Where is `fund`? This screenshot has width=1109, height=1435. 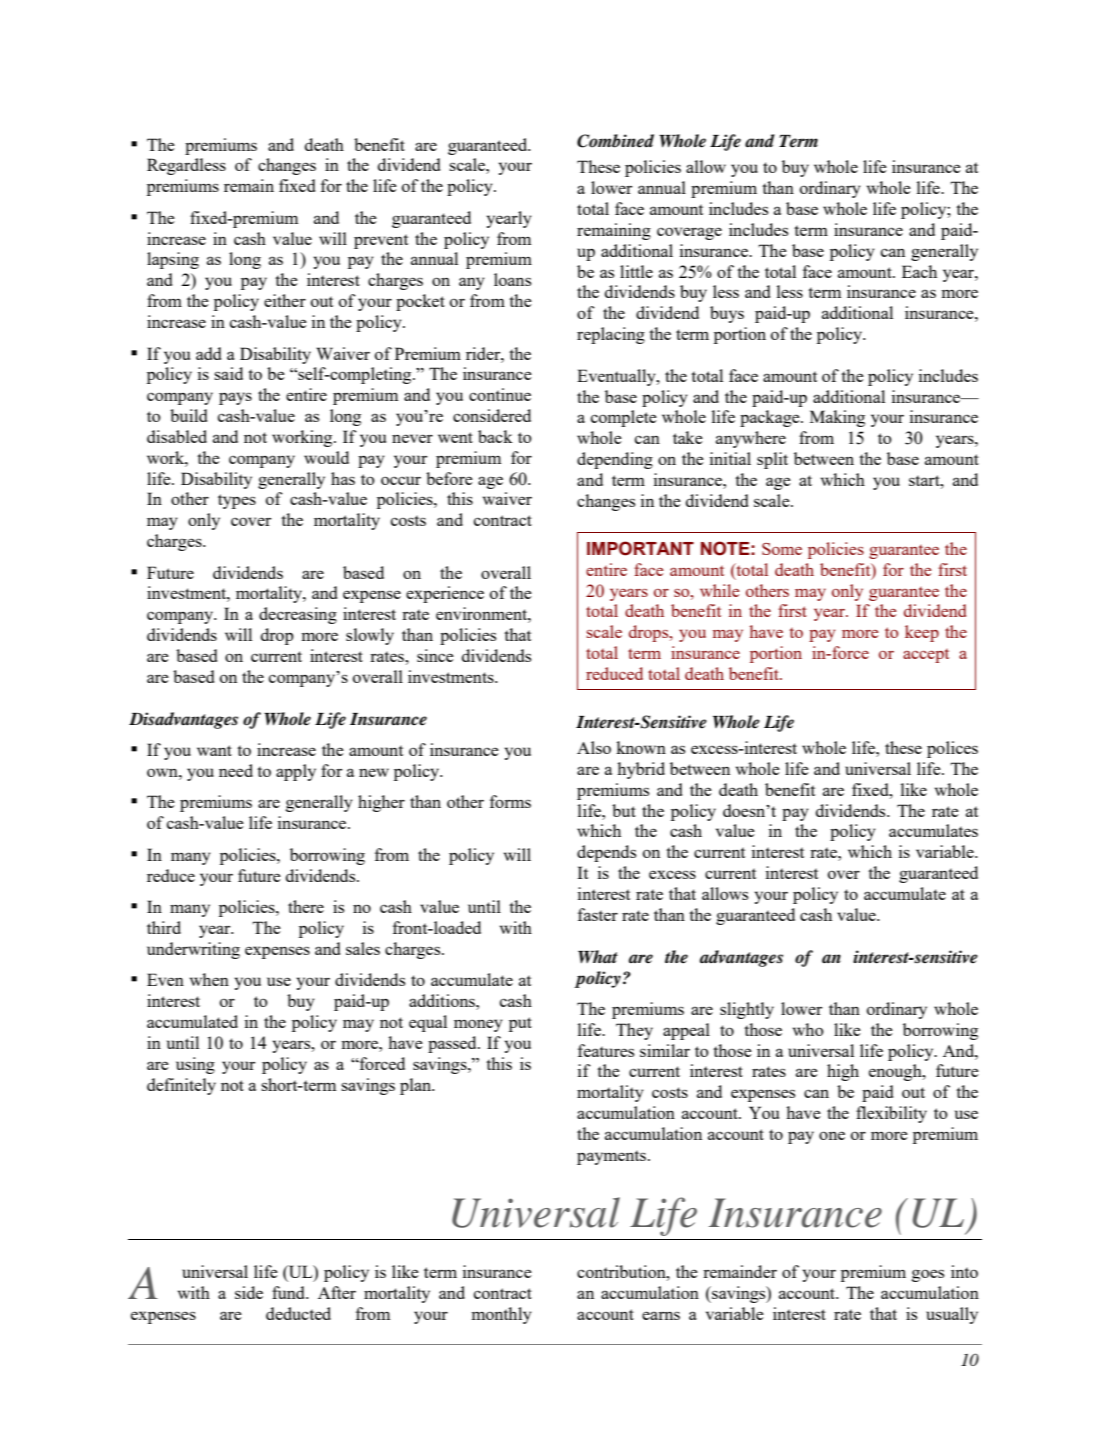 fund is located at coordinates (290, 1292).
